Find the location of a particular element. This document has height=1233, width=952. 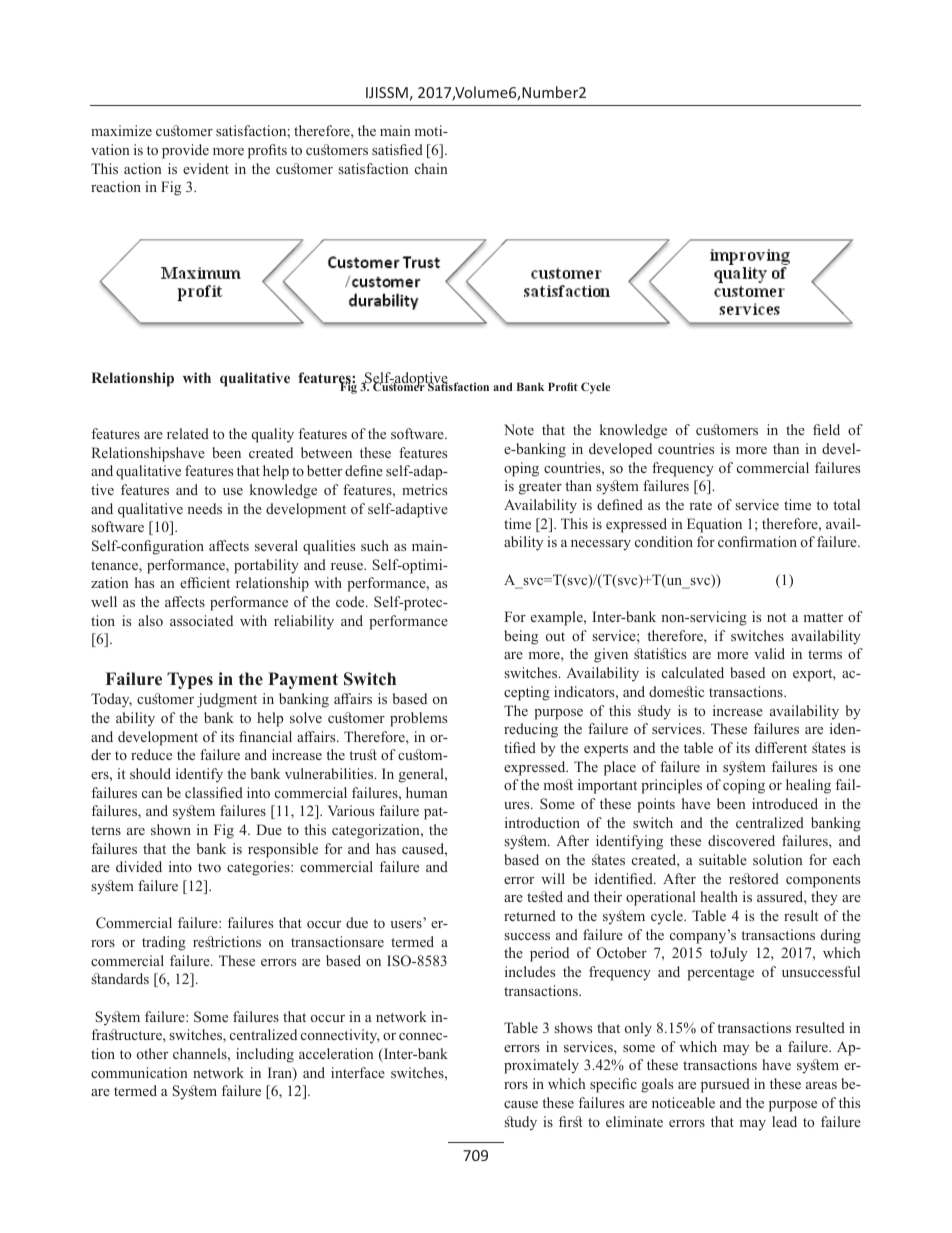

provide is located at coordinates (185, 151).
